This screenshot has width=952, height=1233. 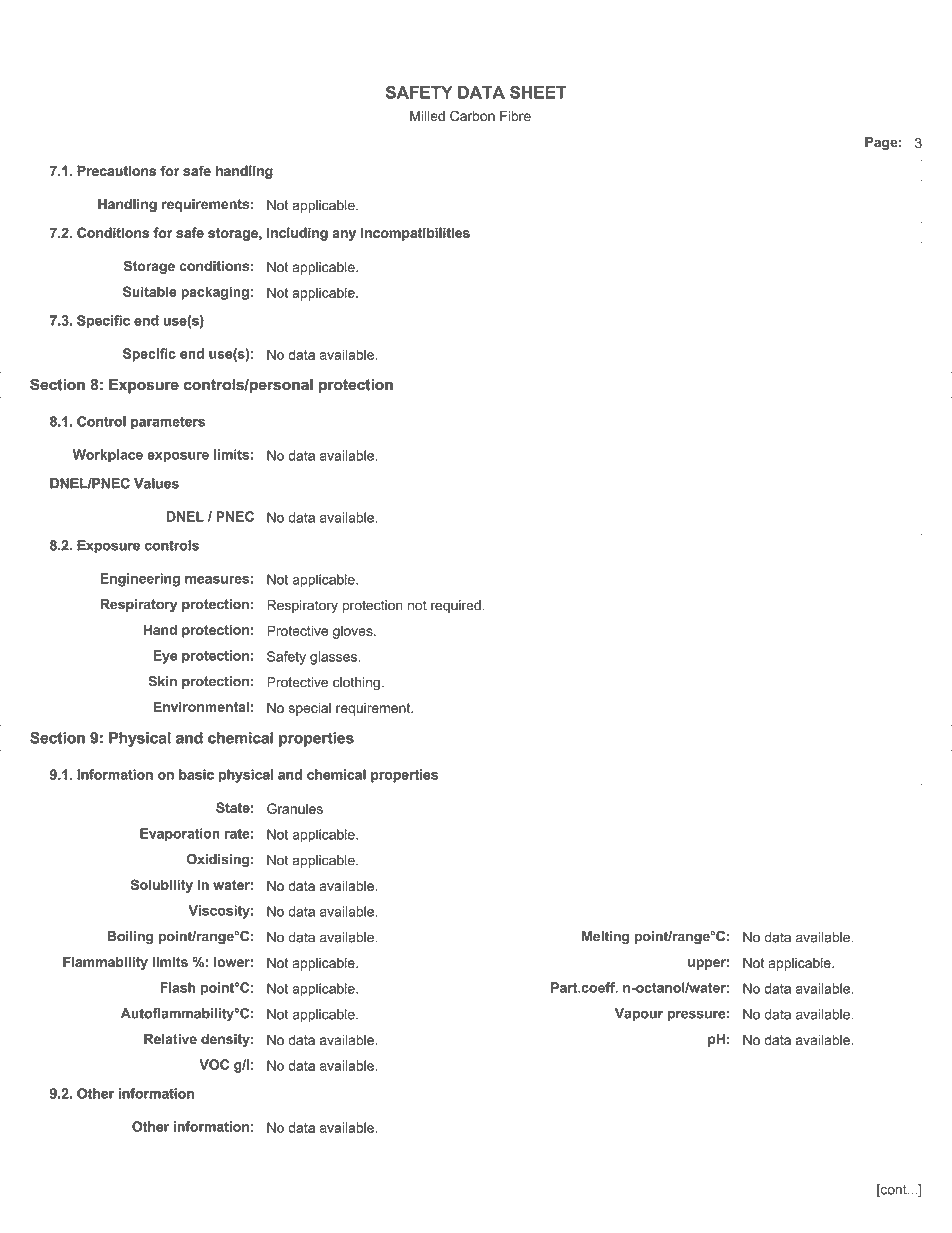 What do you see at coordinates (639, 1014) in the screenshot?
I see `Vapour` at bounding box center [639, 1014].
